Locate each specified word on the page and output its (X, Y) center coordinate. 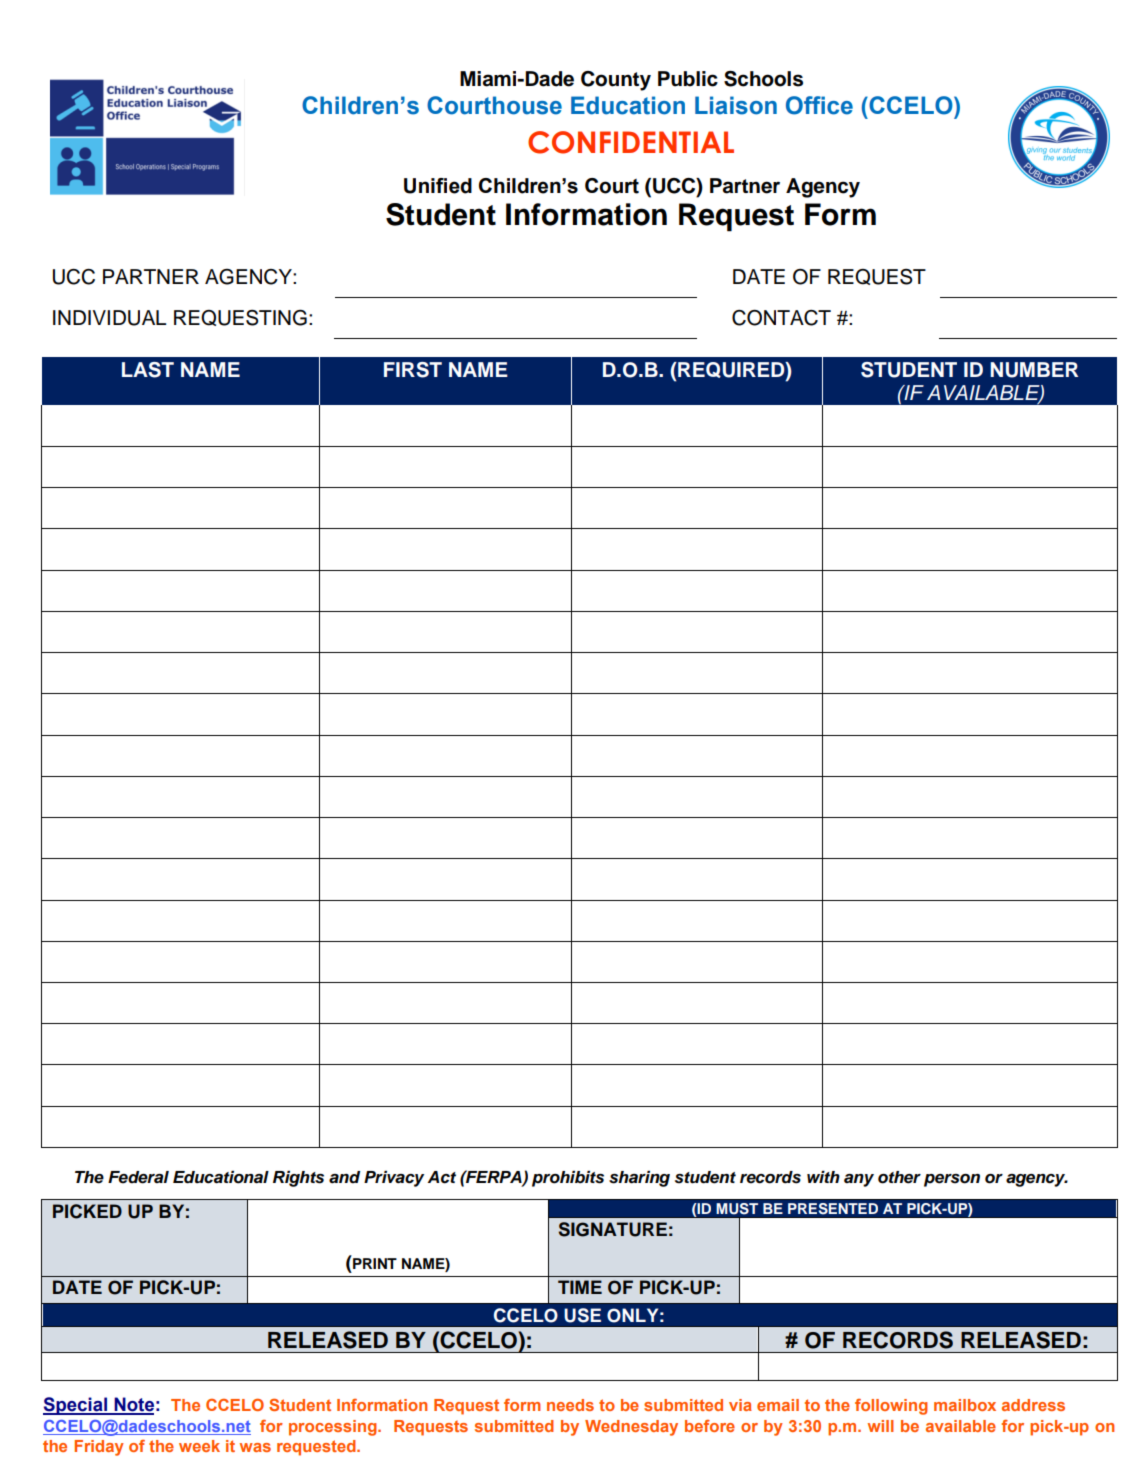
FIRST (413, 370)
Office (819, 105)
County (616, 81)
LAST (148, 370)
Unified (438, 186)
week (199, 1446)
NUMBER (1034, 370)
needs (570, 1405)
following (891, 1407)
